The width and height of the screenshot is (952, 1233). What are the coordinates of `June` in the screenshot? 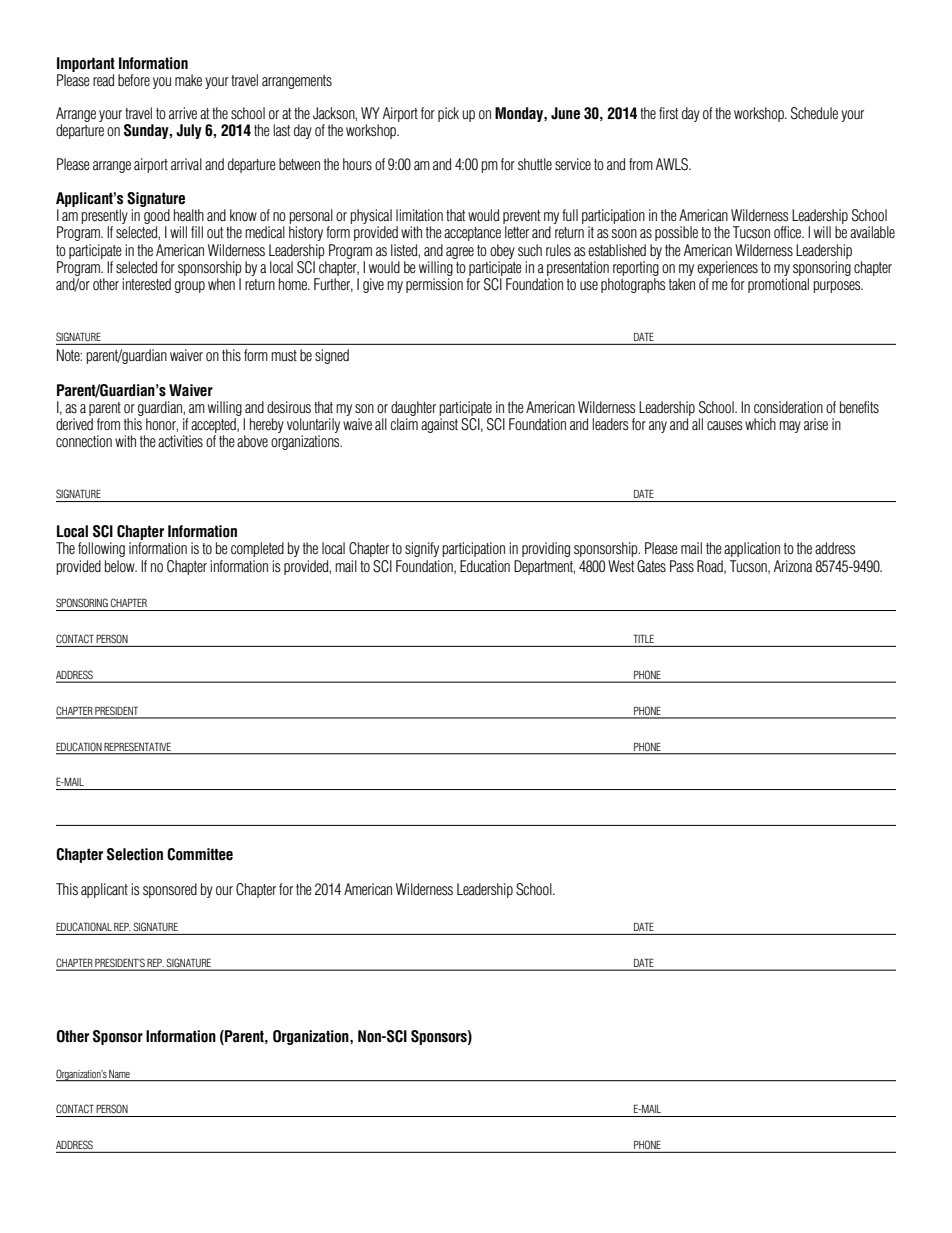 It's located at (565, 113).
